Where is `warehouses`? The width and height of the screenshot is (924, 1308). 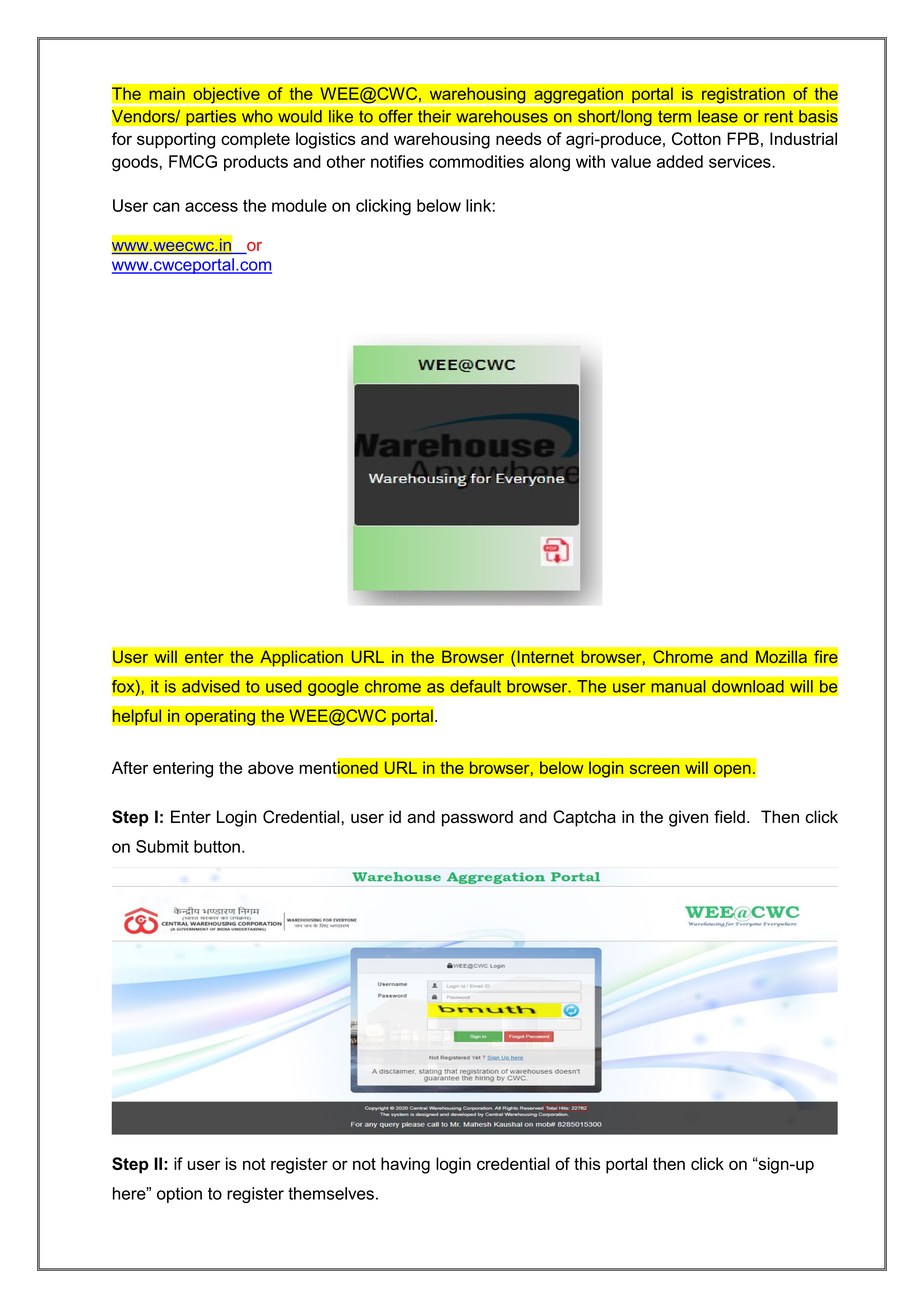 warehouses is located at coordinates (502, 116).
